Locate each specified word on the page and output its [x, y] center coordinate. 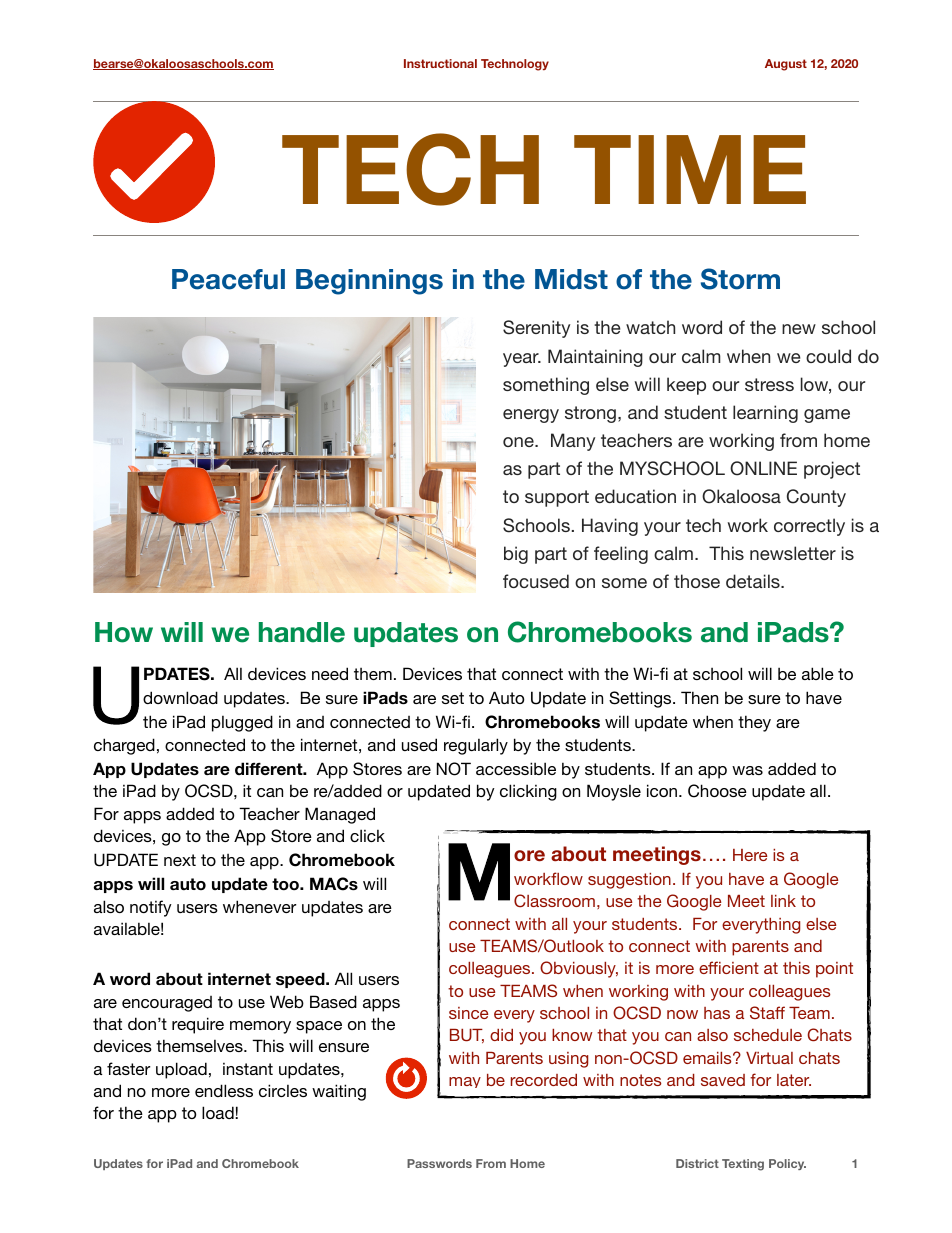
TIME [690, 169]
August [786, 65]
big [516, 555]
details [754, 581]
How [124, 632]
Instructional [440, 63]
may [465, 1082]
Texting [743, 1165]
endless [224, 1090]
